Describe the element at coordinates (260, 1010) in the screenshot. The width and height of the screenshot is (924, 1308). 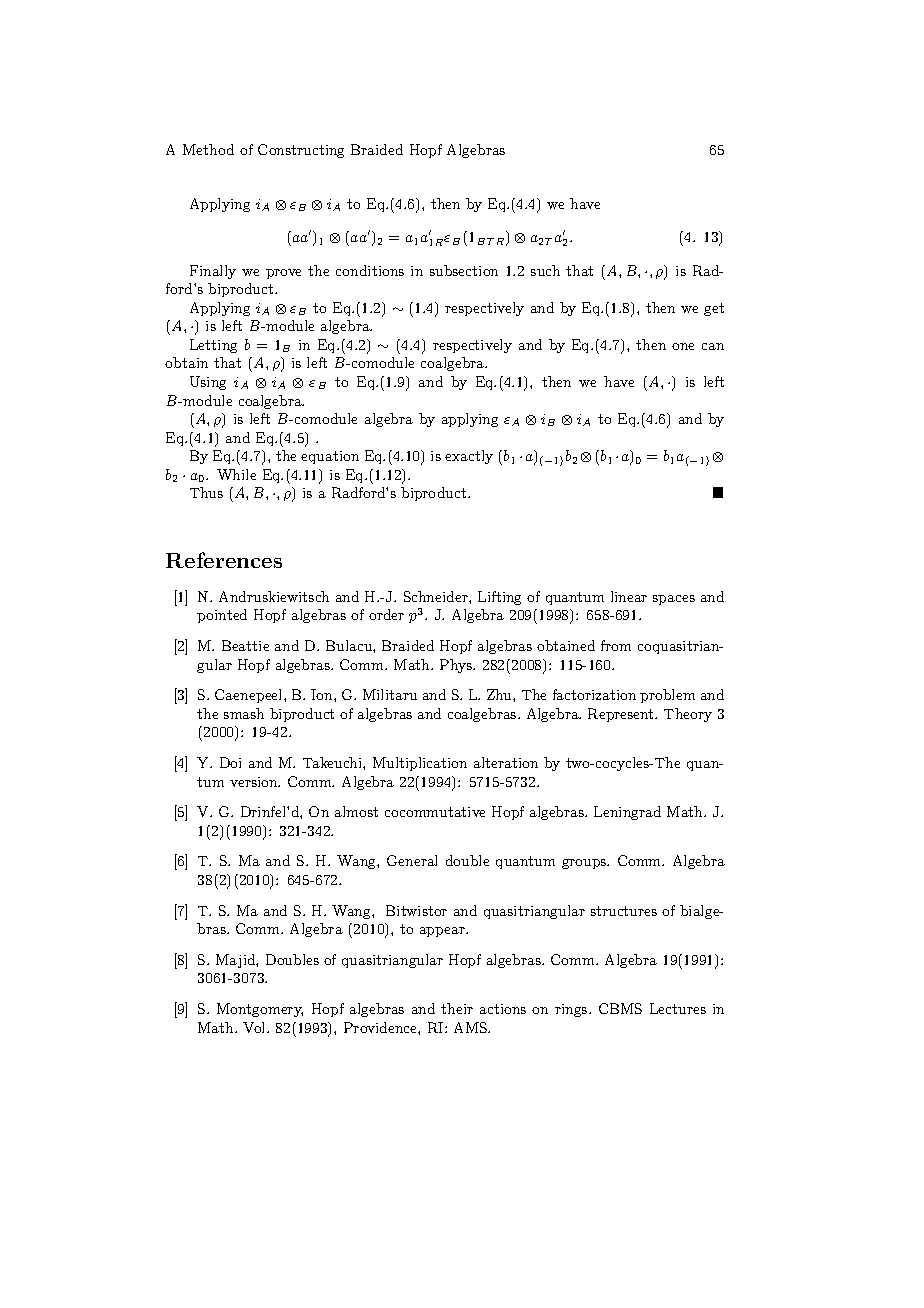
I see `Montgomery` at that location.
